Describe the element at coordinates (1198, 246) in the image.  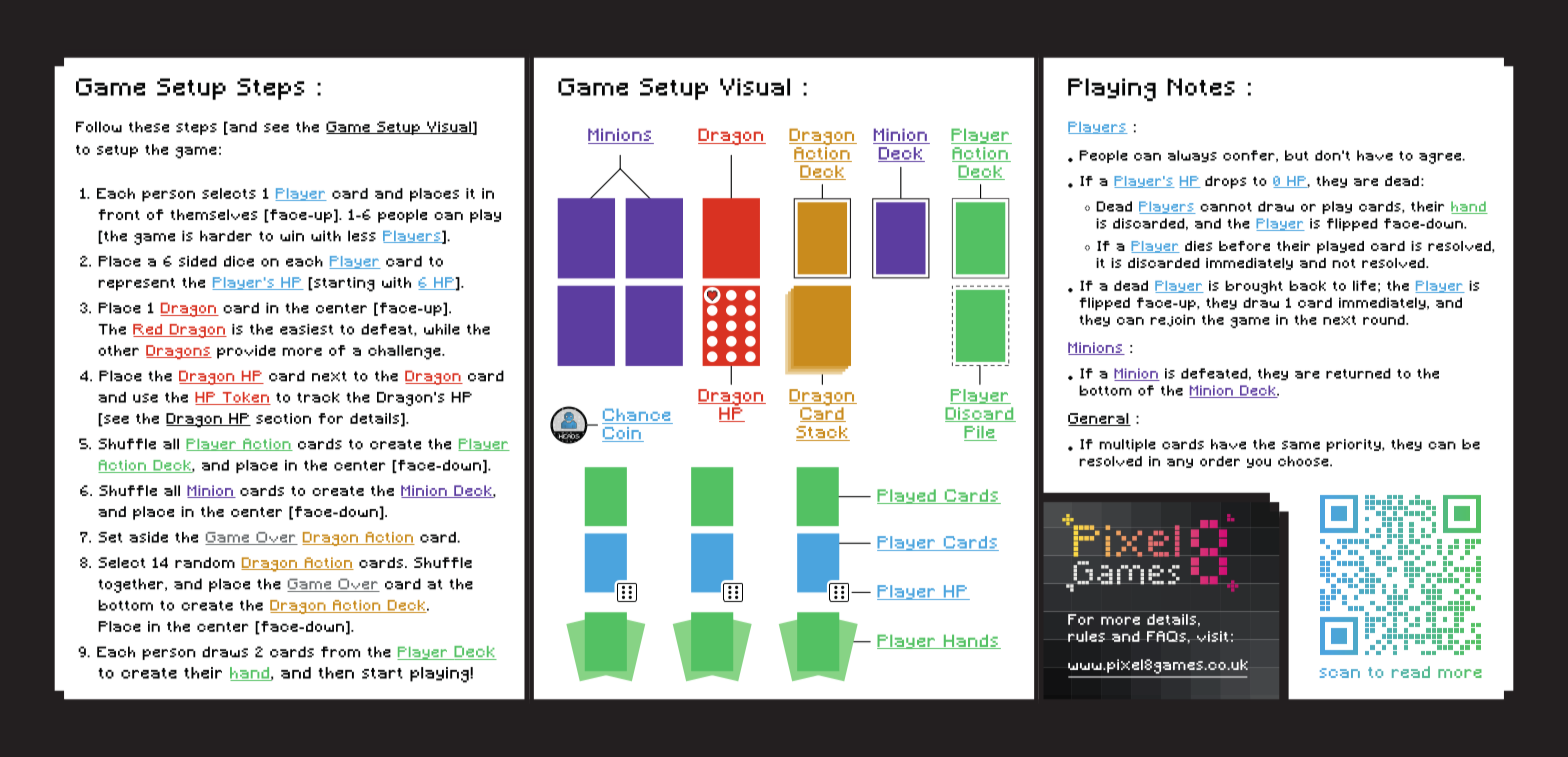
I see `dies` at that location.
